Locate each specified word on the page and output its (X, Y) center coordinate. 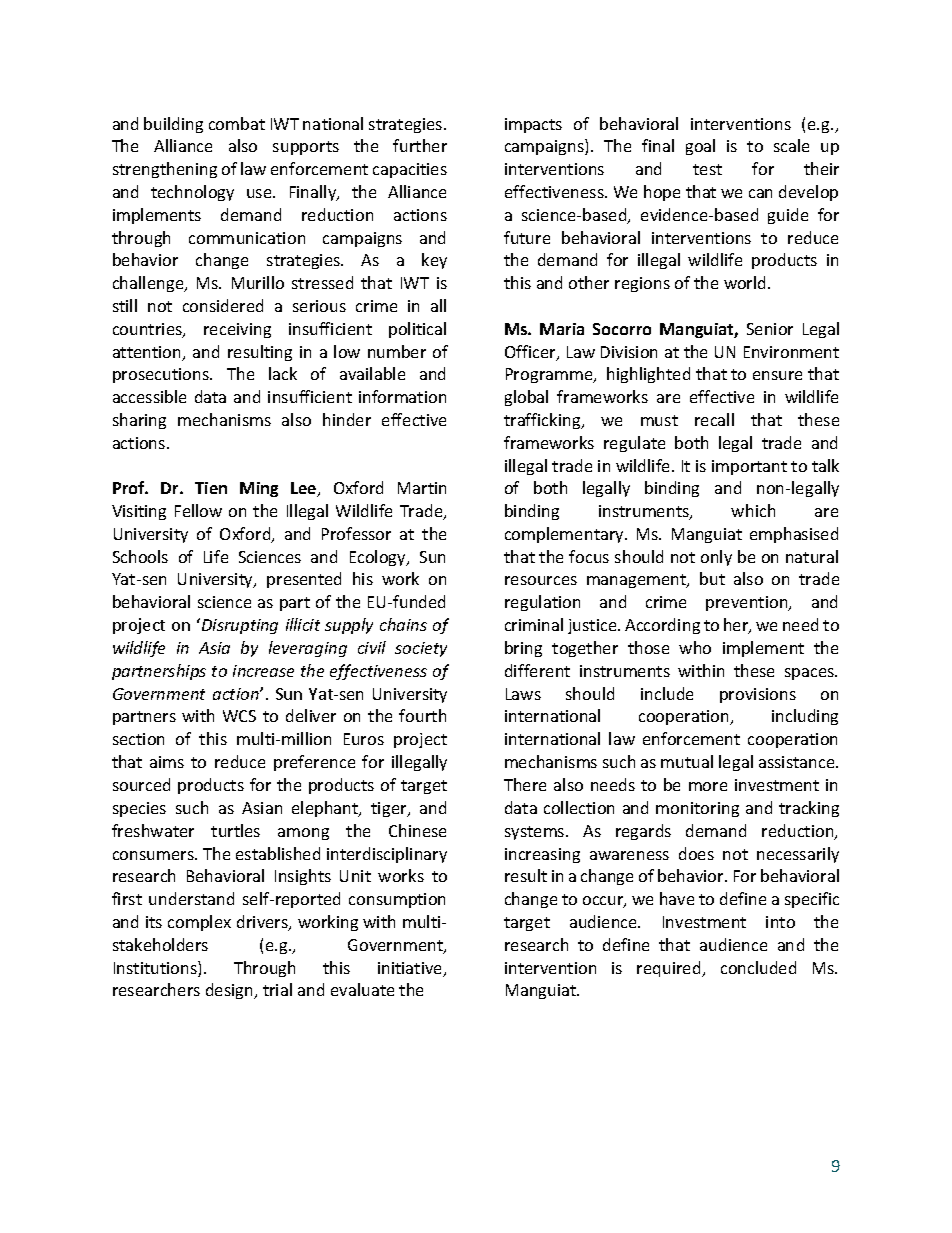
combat (237, 123)
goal (700, 147)
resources (541, 580)
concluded (758, 967)
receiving (237, 330)
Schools (140, 556)
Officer (531, 353)
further (420, 145)
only (716, 558)
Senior (770, 329)
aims (167, 762)
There (525, 784)
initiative (411, 969)
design (230, 991)
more (708, 786)
